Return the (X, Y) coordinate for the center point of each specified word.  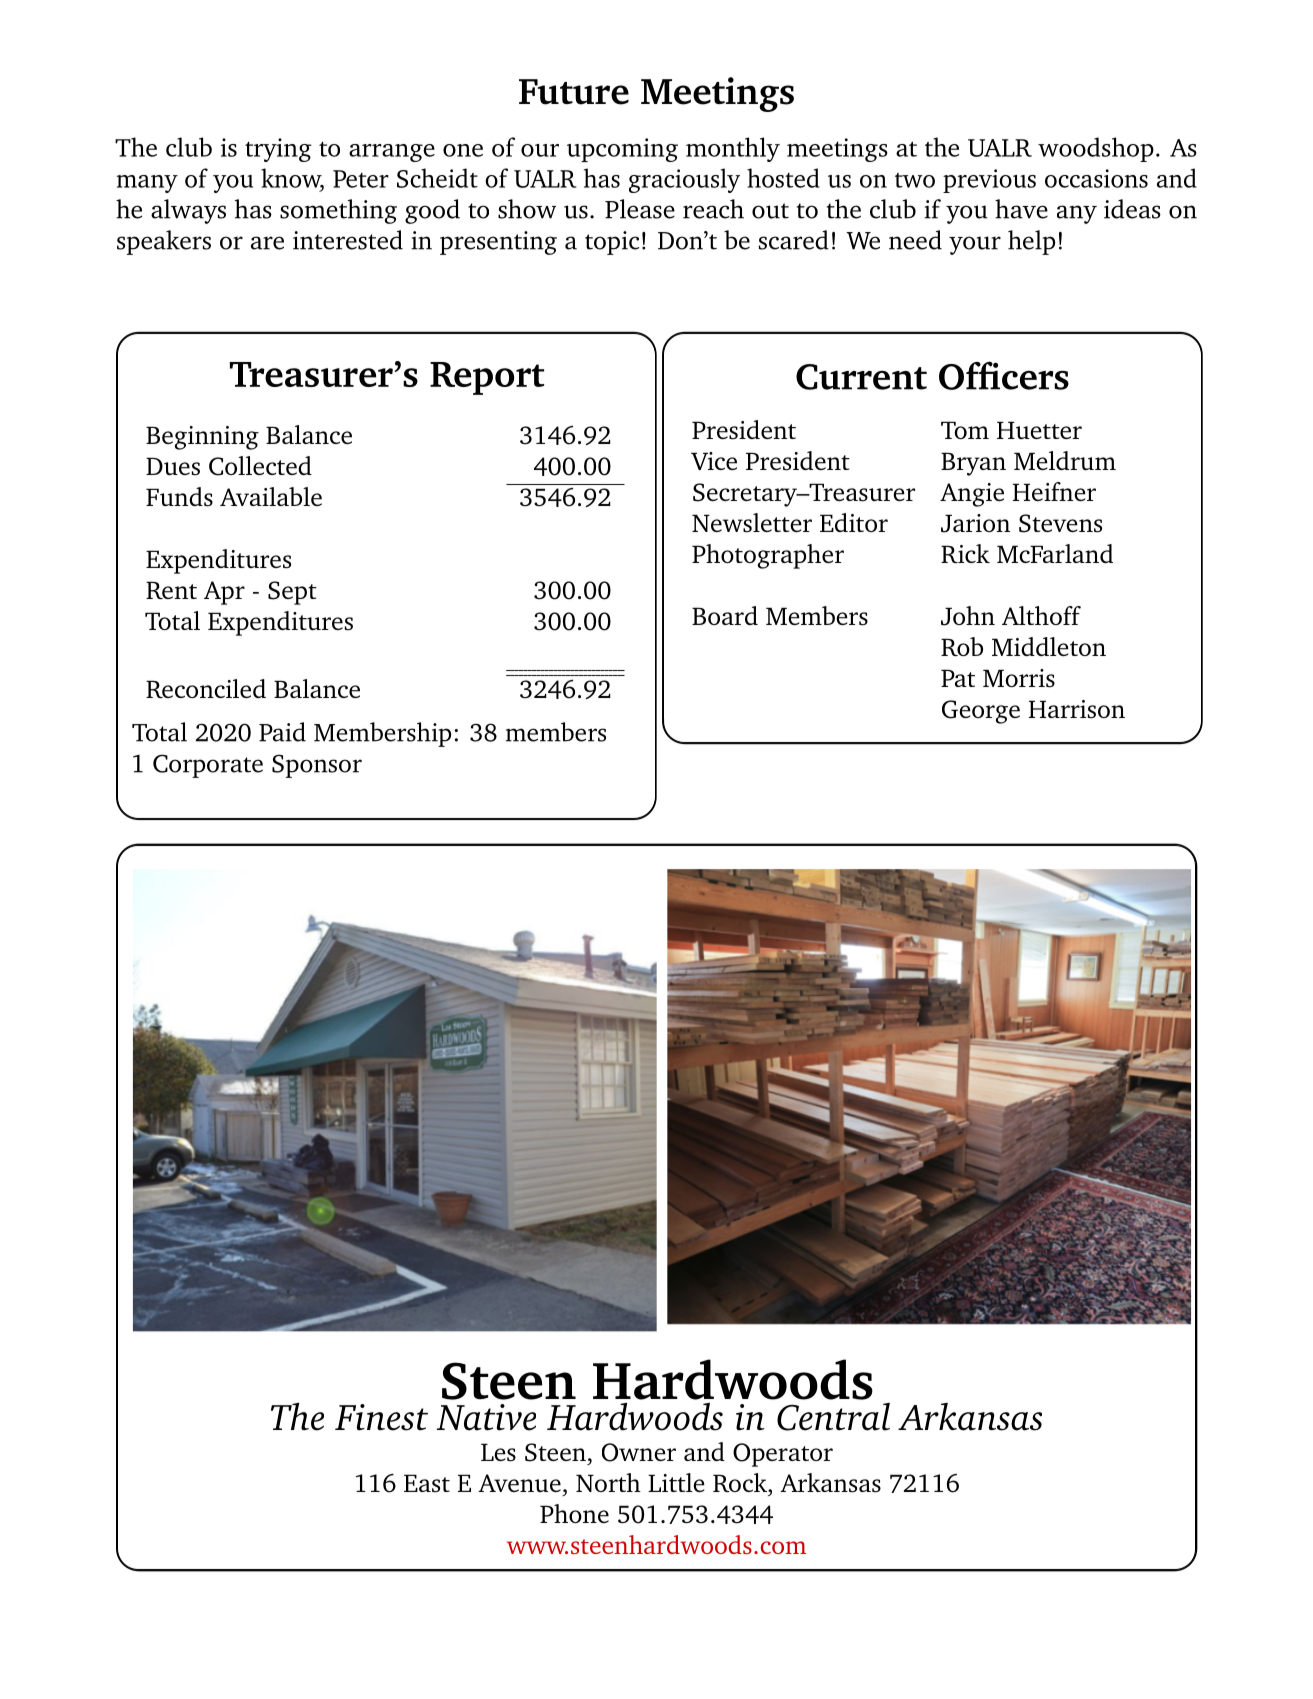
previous (989, 181)
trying (278, 150)
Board (725, 615)
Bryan (973, 464)
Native (486, 1417)
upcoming (622, 150)
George (981, 712)
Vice (714, 461)
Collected (260, 466)
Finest (381, 1417)
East (427, 1483)
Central (833, 1417)
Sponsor (317, 766)
